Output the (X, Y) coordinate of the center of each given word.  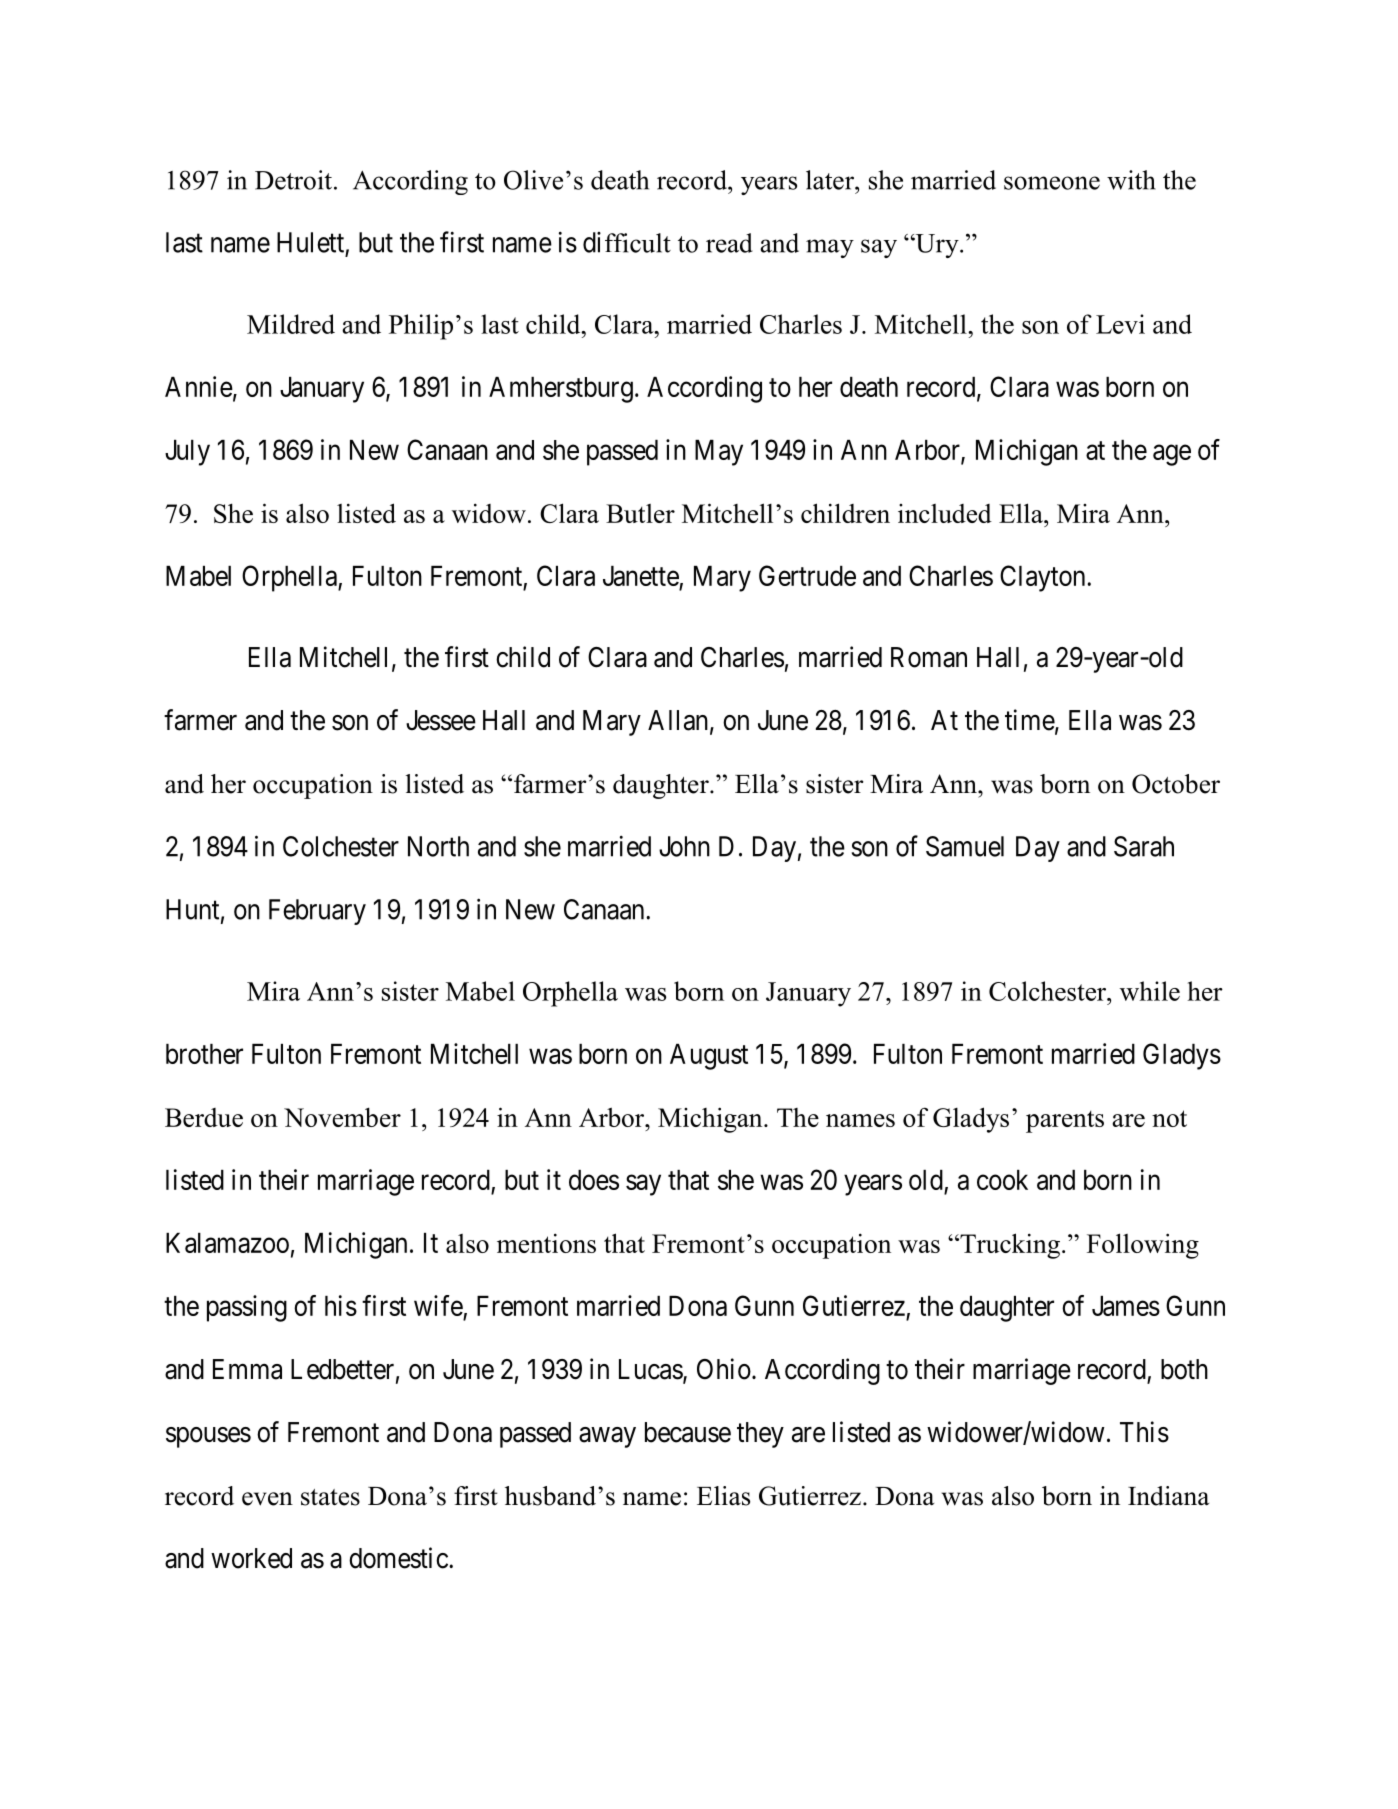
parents (1065, 1121)
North (438, 846)
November (342, 1117)
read (729, 243)
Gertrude (807, 575)
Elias (723, 1496)
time (1030, 720)
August (709, 1057)
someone (1052, 183)
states (330, 1497)
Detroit (293, 180)
